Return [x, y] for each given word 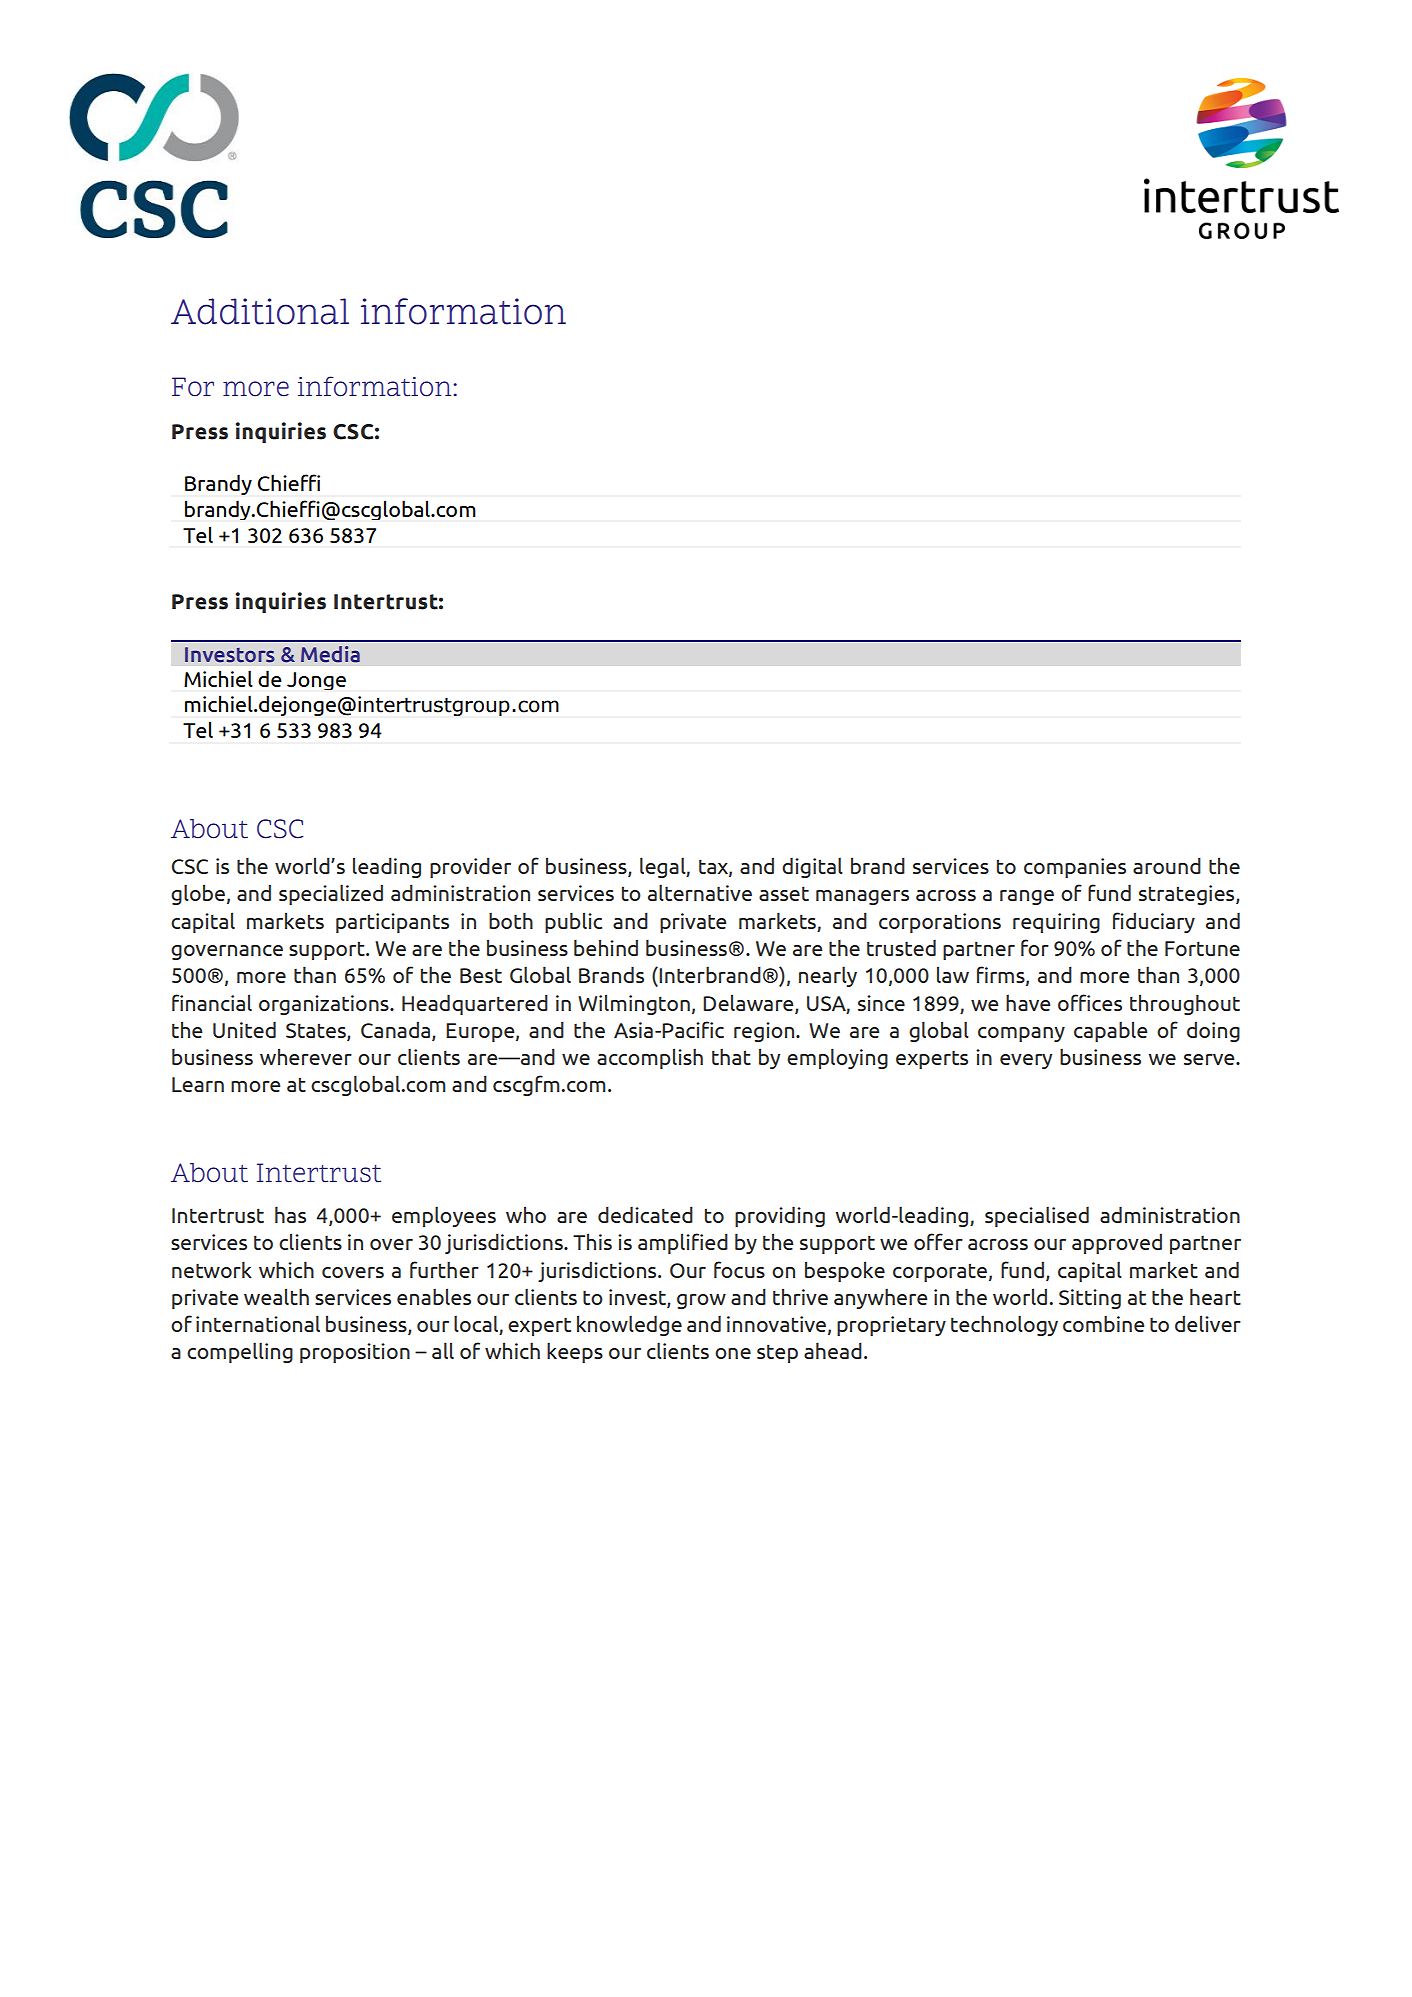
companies [1075, 868]
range [1027, 897]
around [1167, 865]
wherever [306, 1056]
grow [701, 1301]
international [258, 1323]
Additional [260, 311]
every [1026, 1061]
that [731, 1057]
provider [470, 867]
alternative [700, 893]
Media [330, 654]
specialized [331, 894]
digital [812, 868]
